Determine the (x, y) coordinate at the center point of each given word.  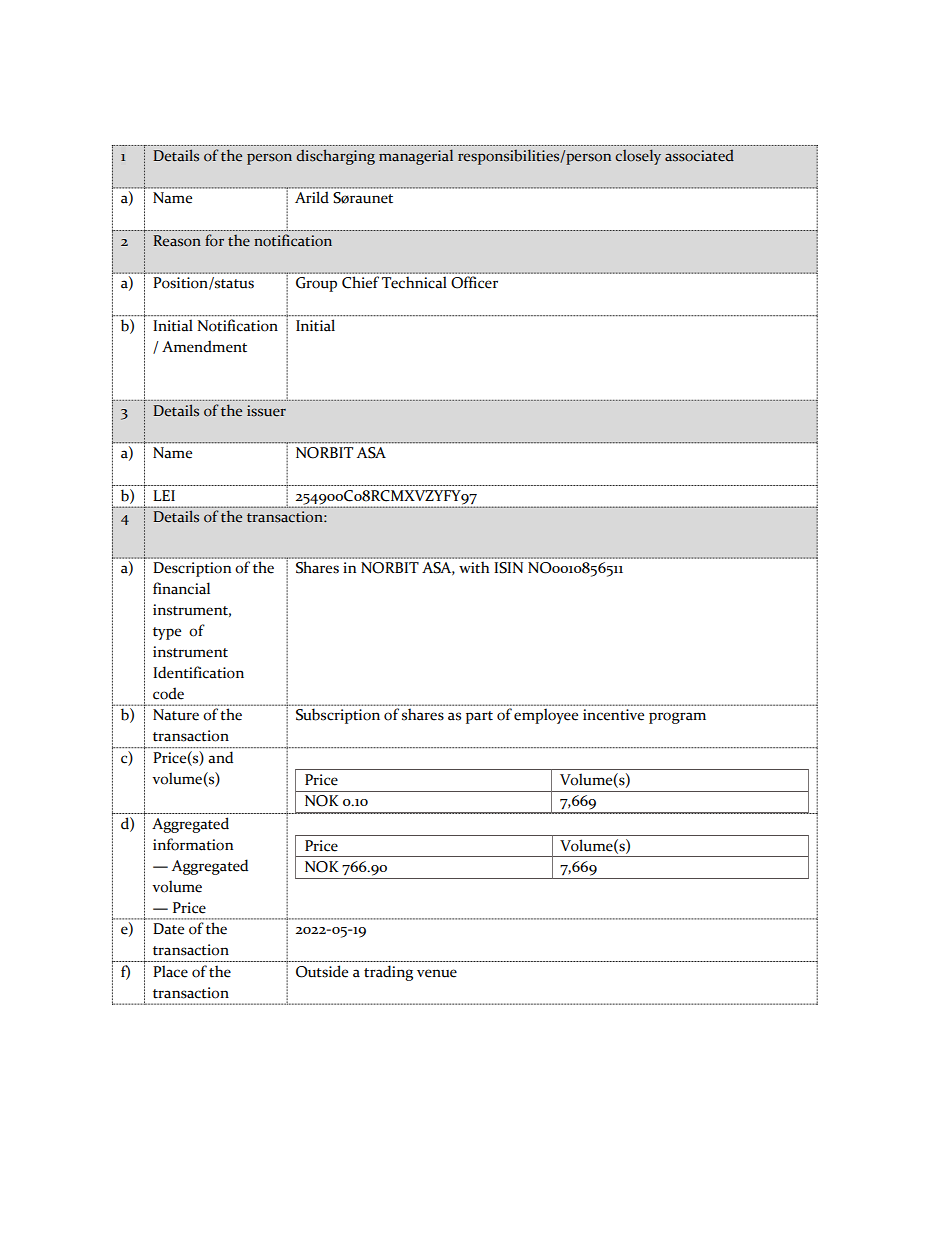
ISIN (508, 568)
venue (437, 973)
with (474, 567)
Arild (312, 197)
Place (170, 971)
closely (638, 157)
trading (388, 973)
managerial (416, 157)
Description (192, 569)
